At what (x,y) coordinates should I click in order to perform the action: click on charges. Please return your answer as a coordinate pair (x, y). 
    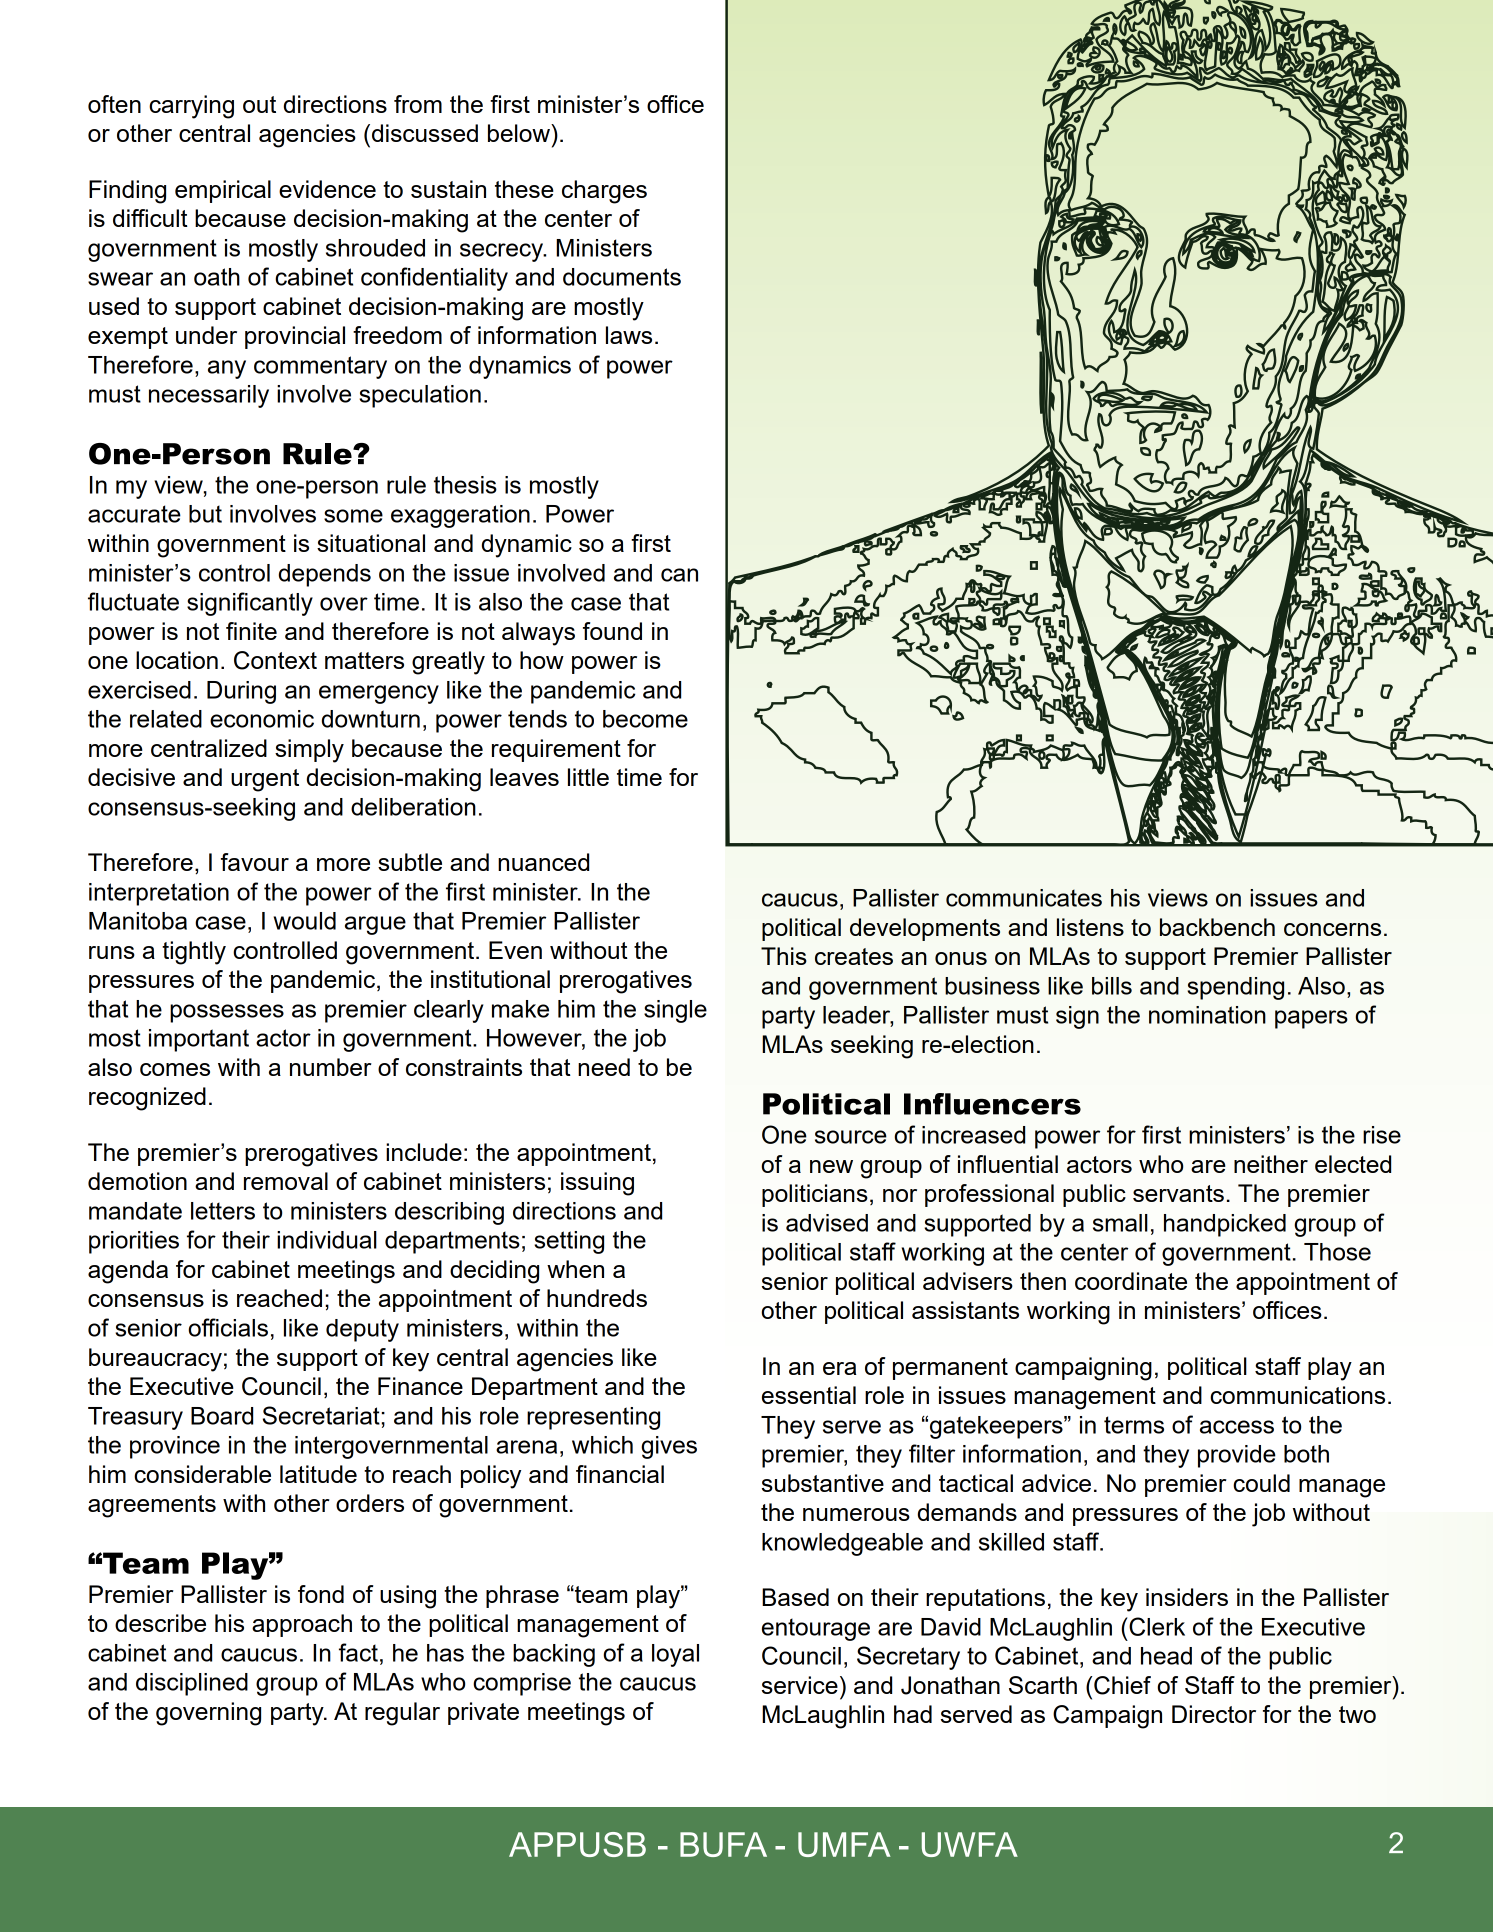
    Looking at the image, I should click on (604, 192).
